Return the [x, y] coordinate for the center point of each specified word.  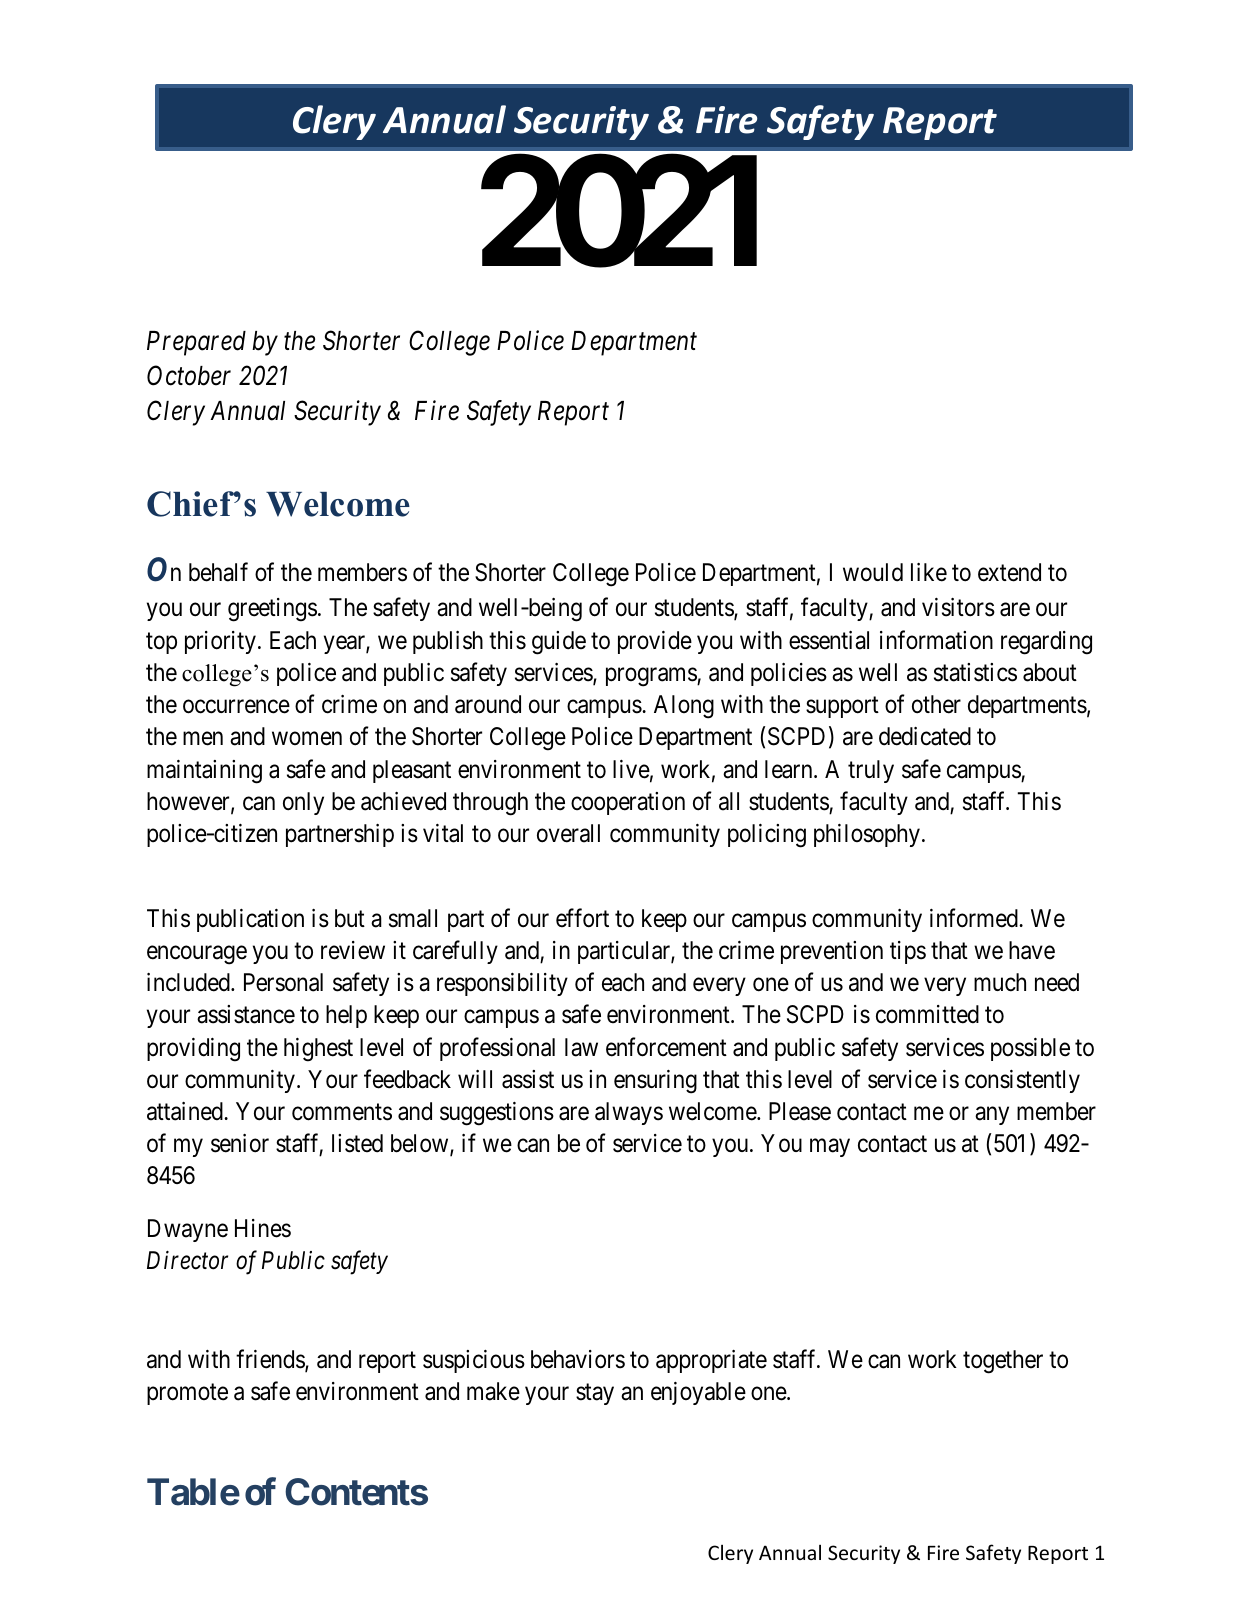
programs [652, 677]
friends [271, 1360]
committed [927, 1014]
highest [318, 1050]
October [189, 375]
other [936, 704]
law [581, 1047]
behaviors [578, 1359]
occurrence [236, 707]
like [929, 572]
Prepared [196, 343]
